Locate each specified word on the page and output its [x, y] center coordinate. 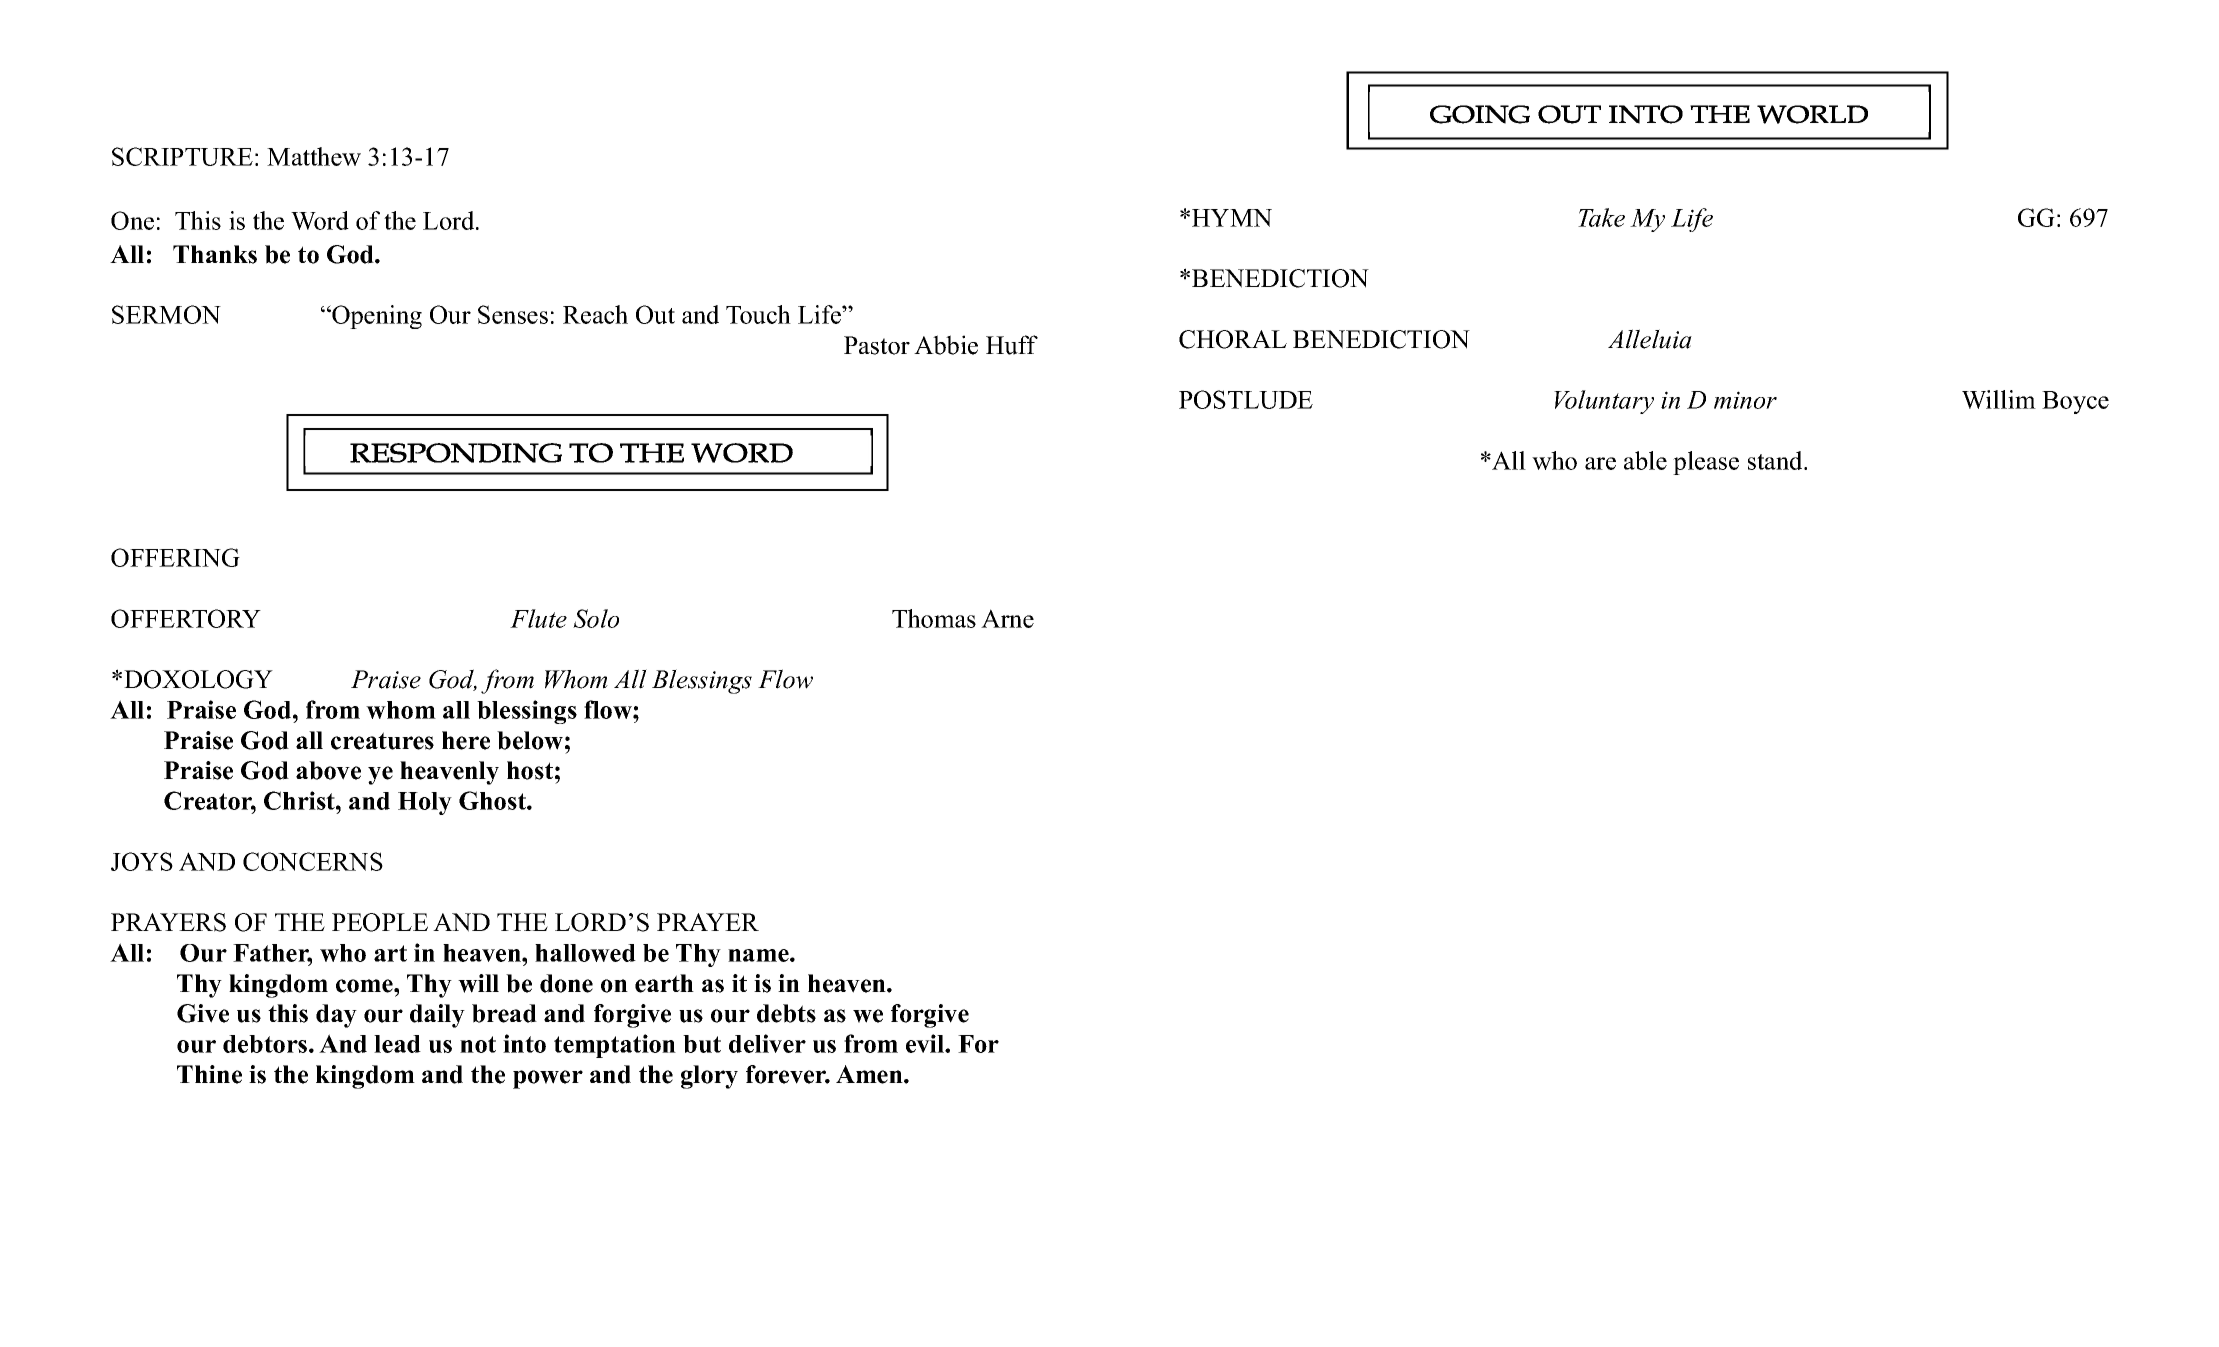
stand [1776, 460]
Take [1601, 217]
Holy [425, 803]
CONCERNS [313, 861]
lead [397, 1044]
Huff [1012, 345]
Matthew [314, 156]
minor [1745, 400]
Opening [376, 317]
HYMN [1232, 218]
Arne [1007, 618]
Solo [596, 618]
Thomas [934, 618]
